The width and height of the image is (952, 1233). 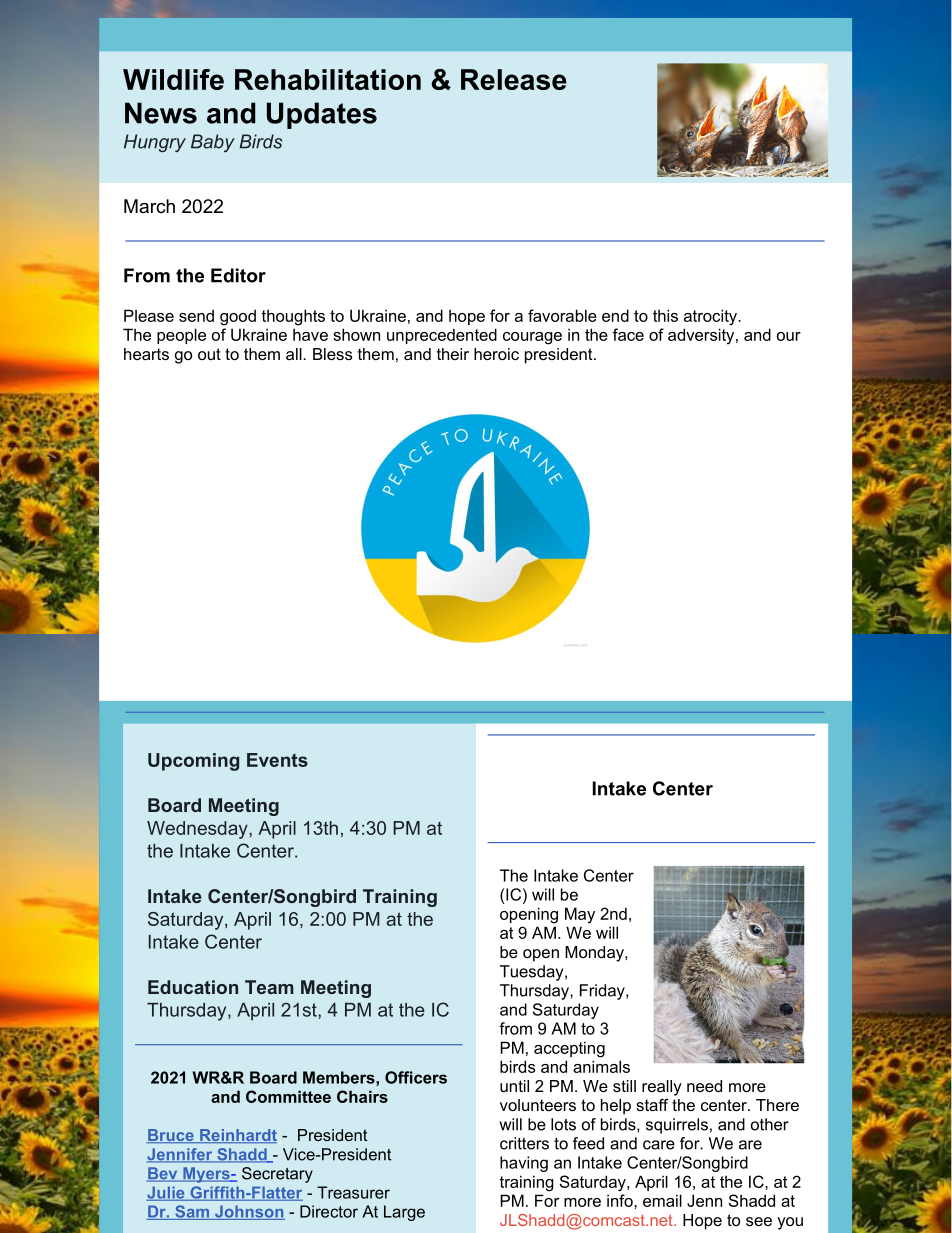 What do you see at coordinates (453, 354) in the image?
I see `their` at bounding box center [453, 354].
